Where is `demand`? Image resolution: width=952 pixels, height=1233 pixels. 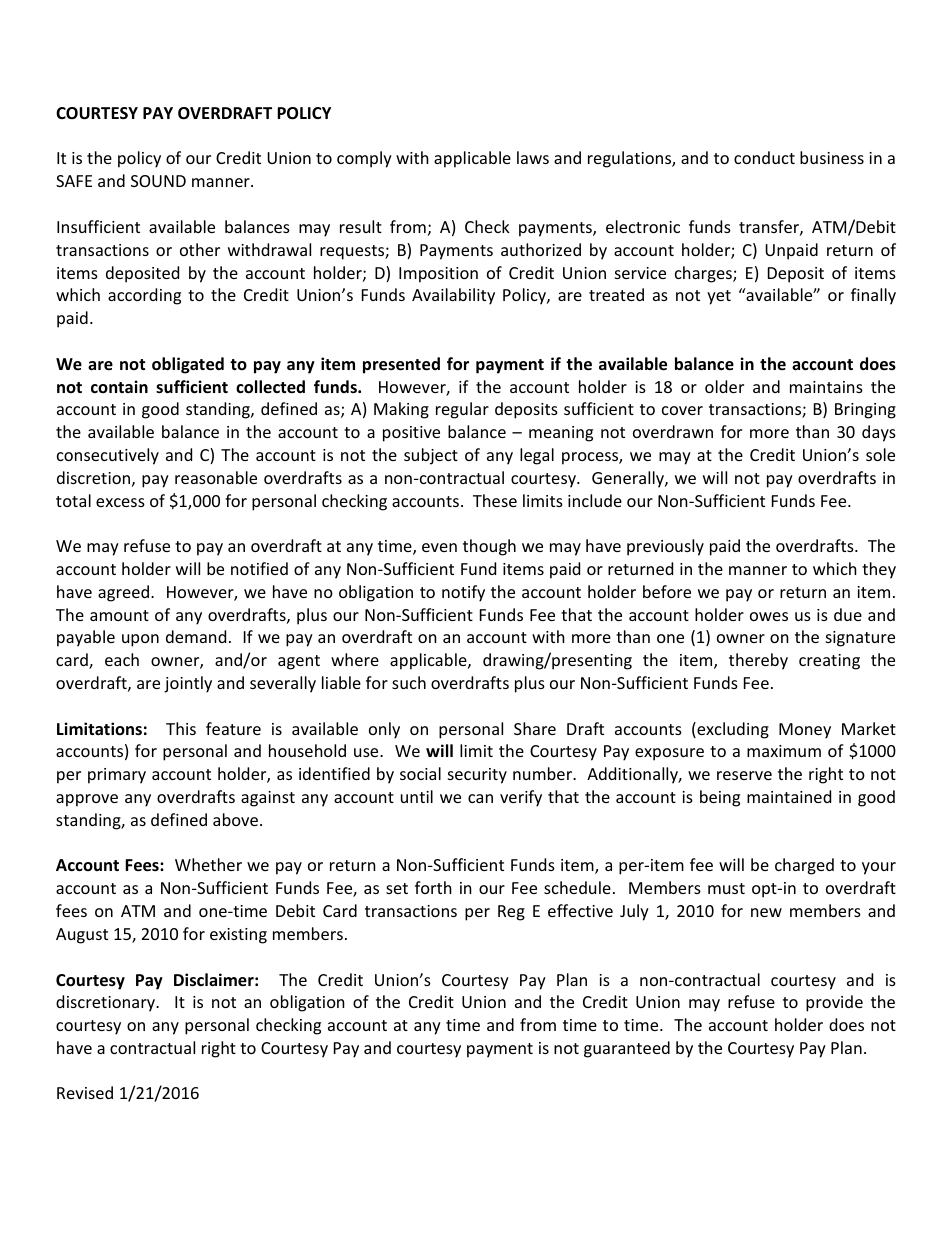 demand is located at coordinates (196, 636).
